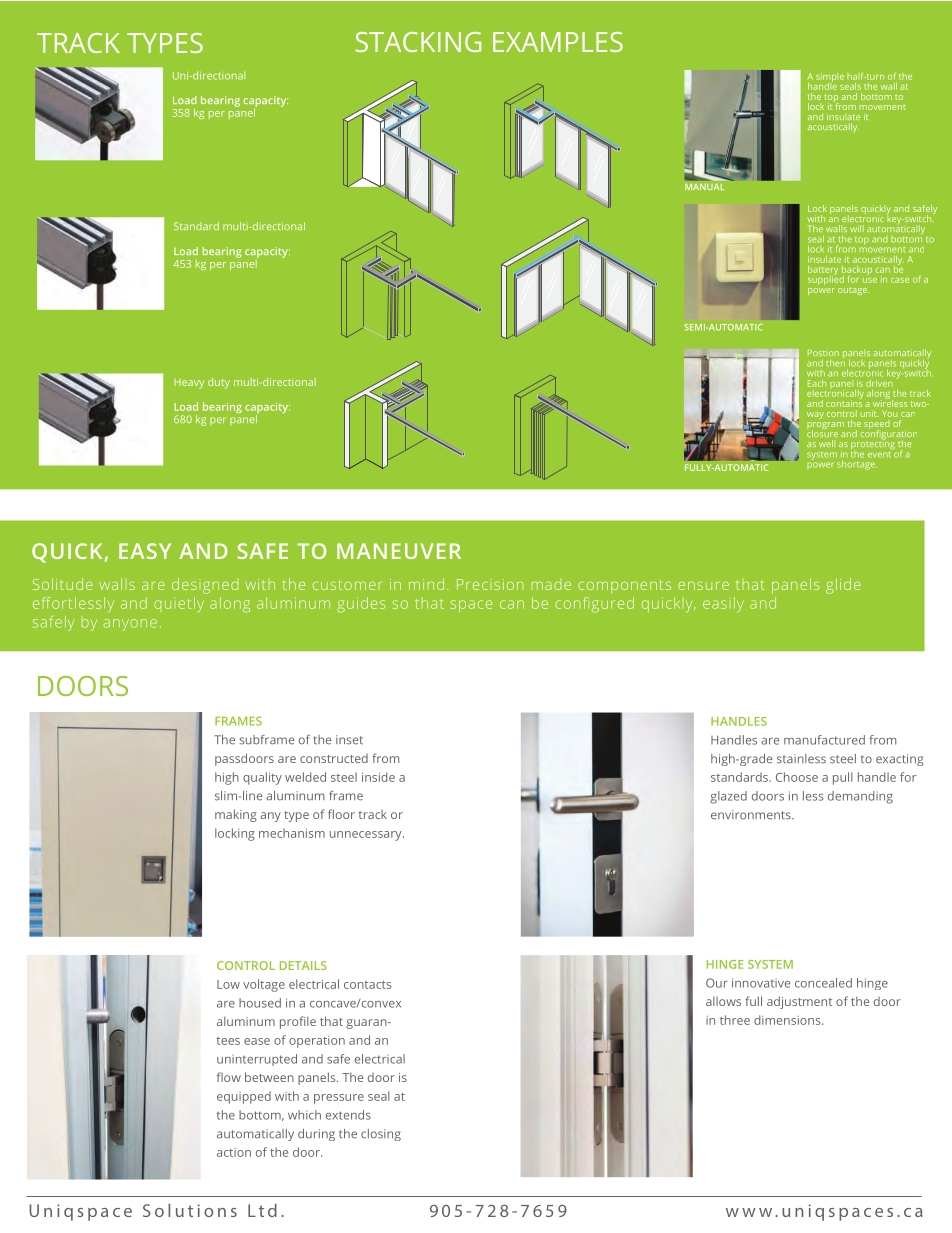 This screenshot has height=1233, width=952. I want to click on simple, so click(830, 78).
